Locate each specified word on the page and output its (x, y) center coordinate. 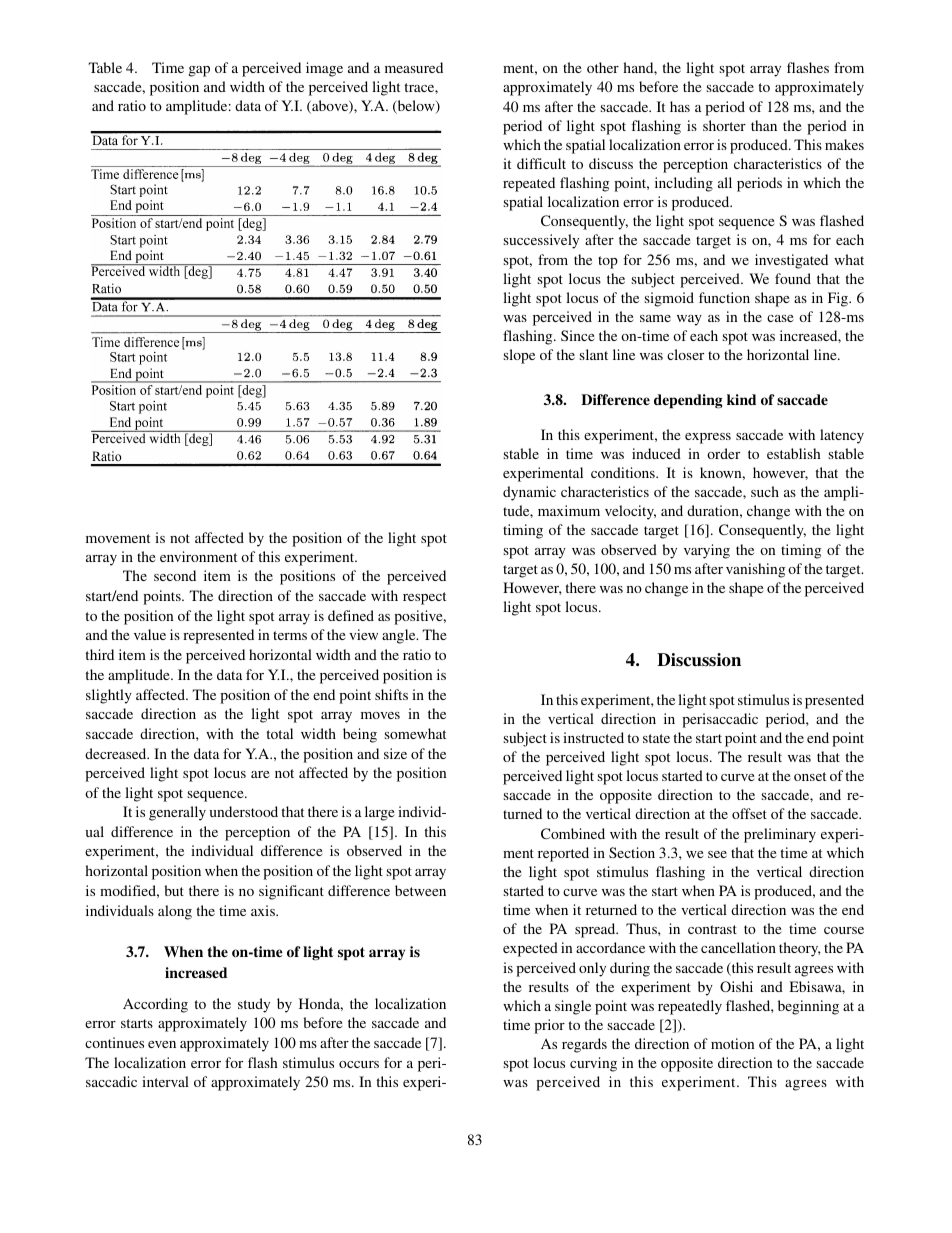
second (175, 575)
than (764, 125)
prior (549, 1026)
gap (199, 71)
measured (414, 67)
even (162, 1044)
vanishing (756, 570)
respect (424, 598)
